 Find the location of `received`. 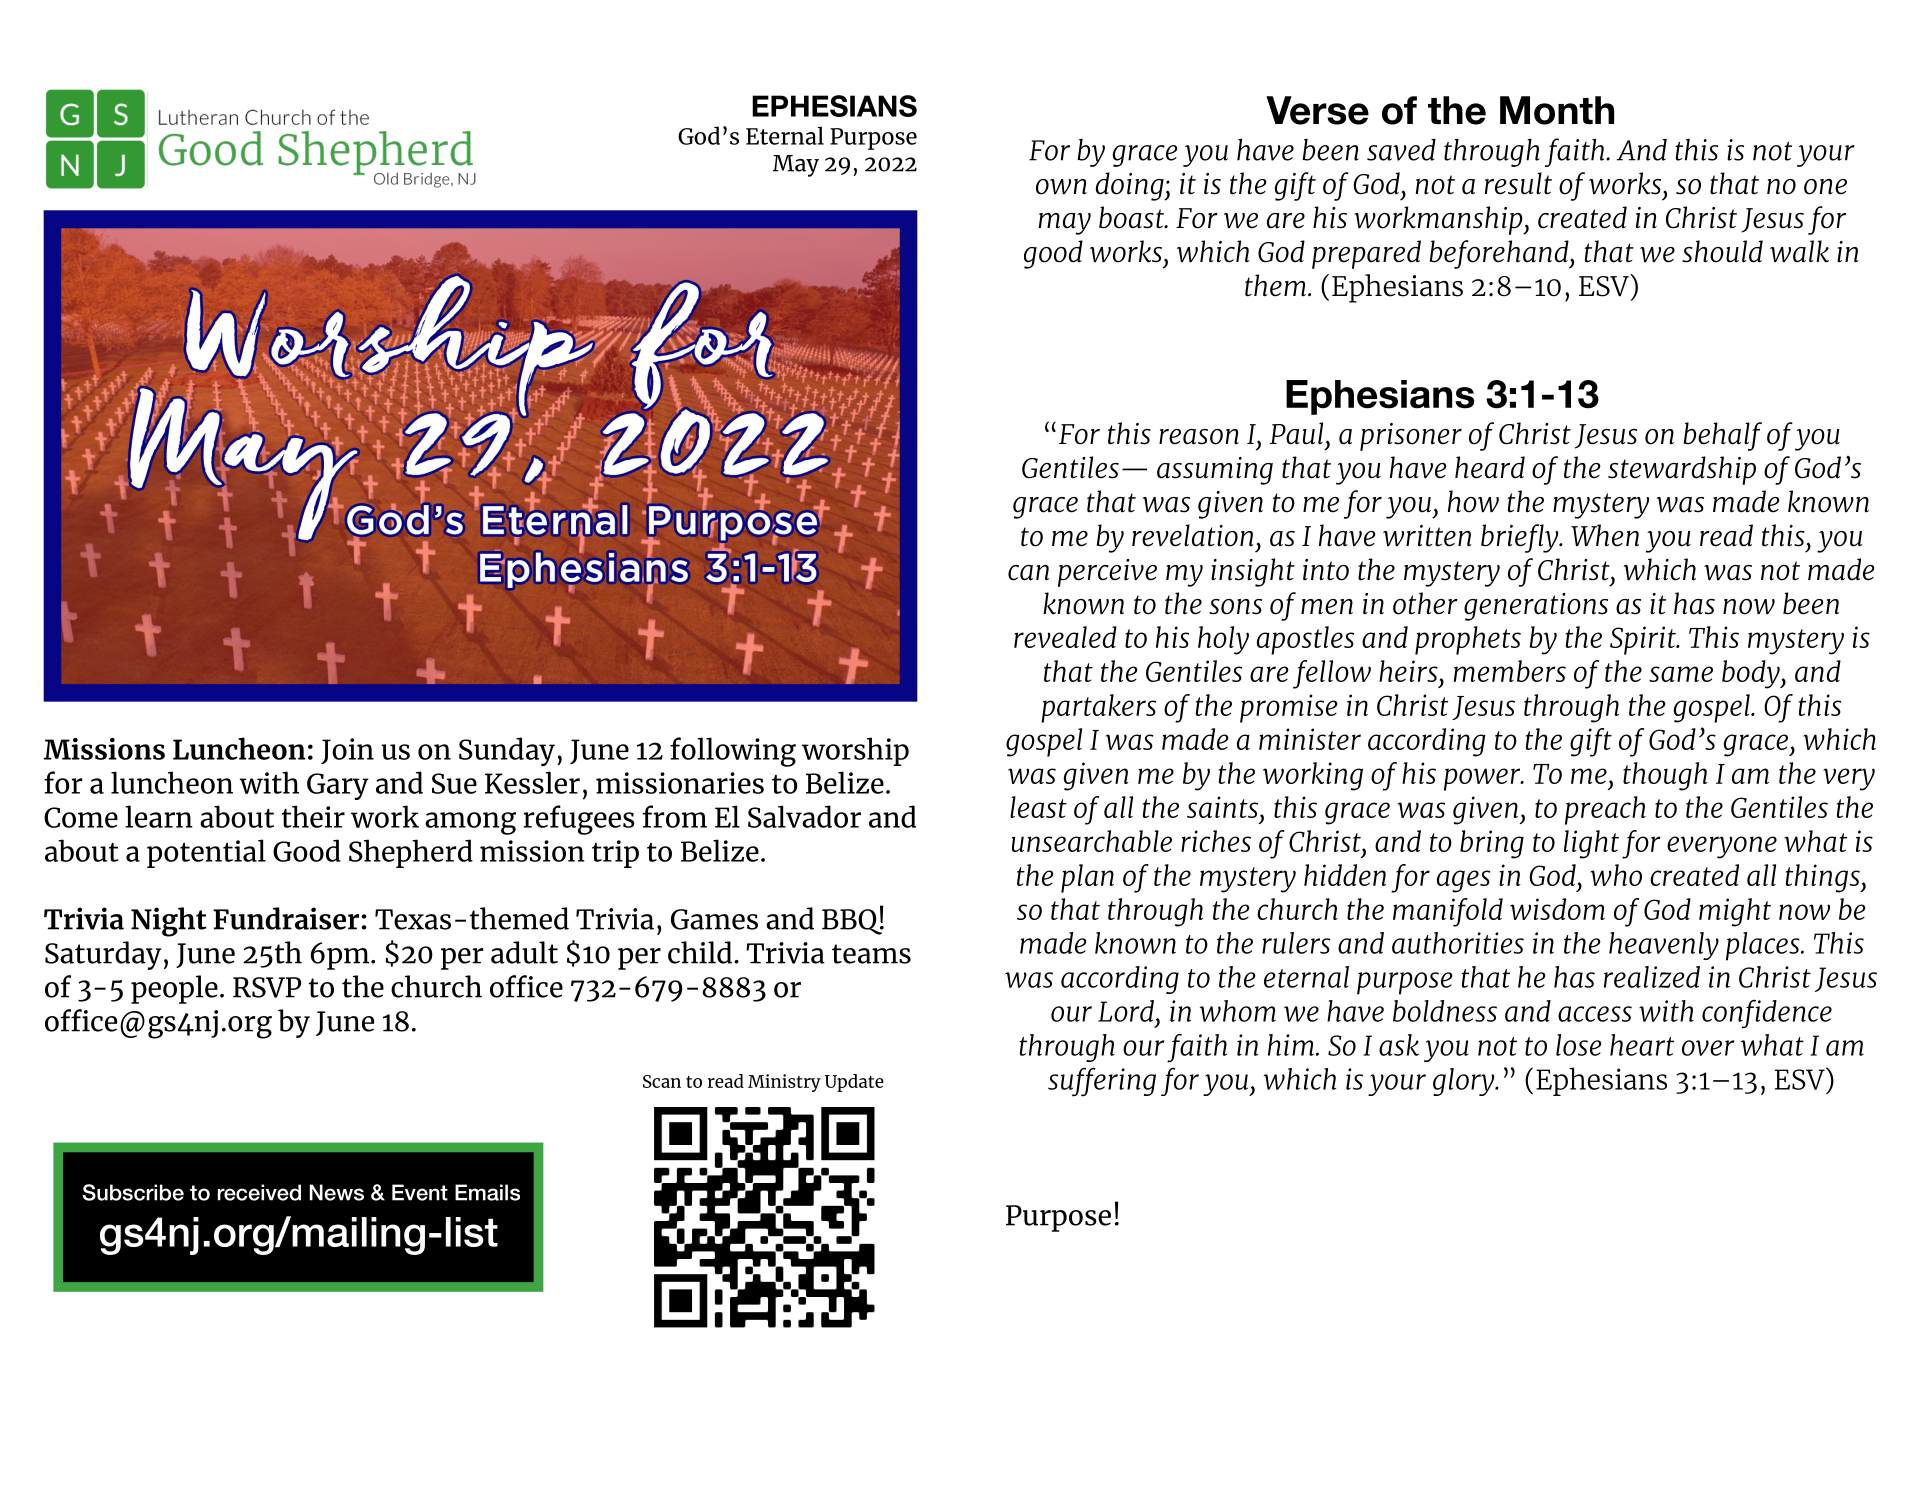

received is located at coordinates (259, 1192).
